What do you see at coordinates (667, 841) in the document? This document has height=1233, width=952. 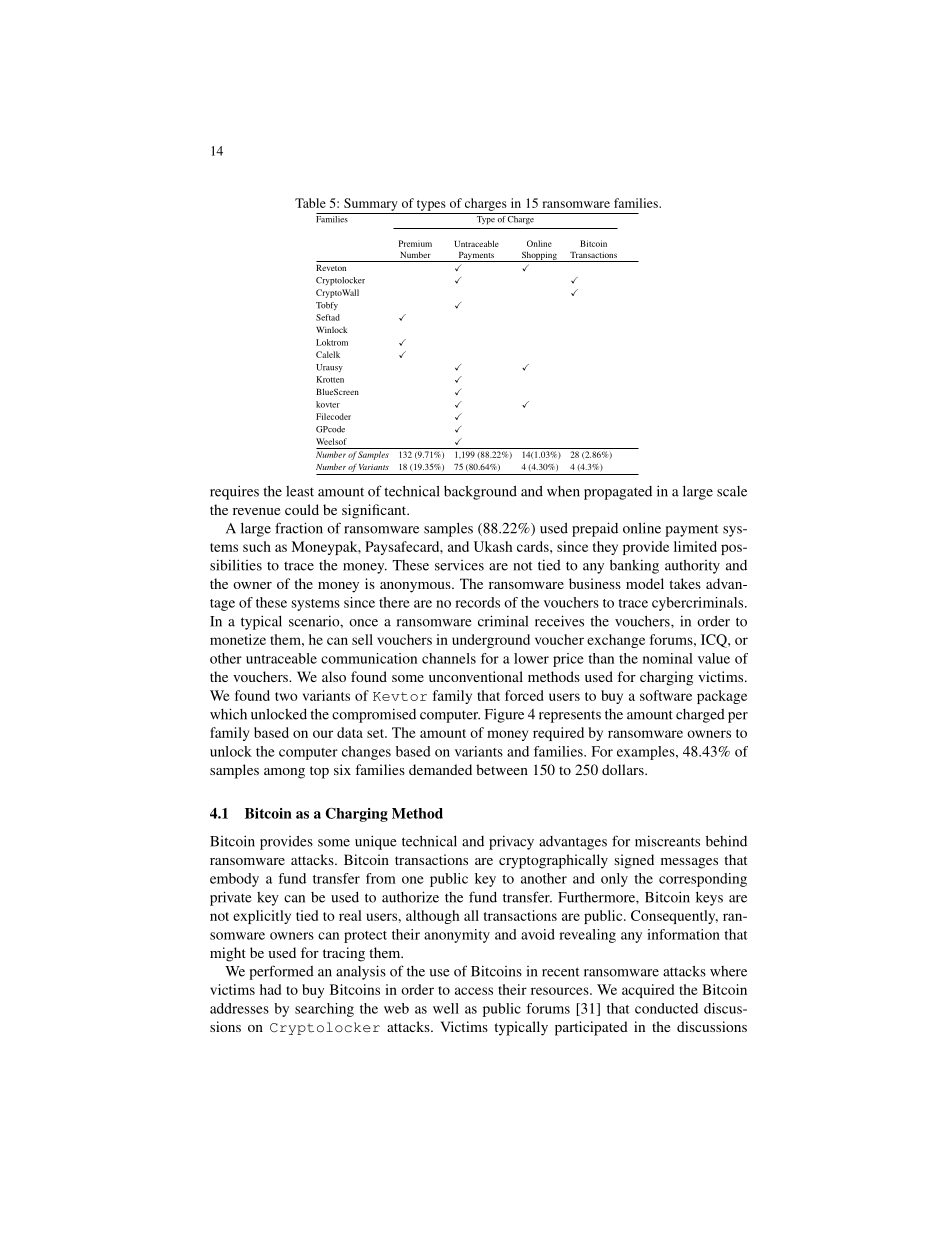 I see `miscreants` at bounding box center [667, 841].
